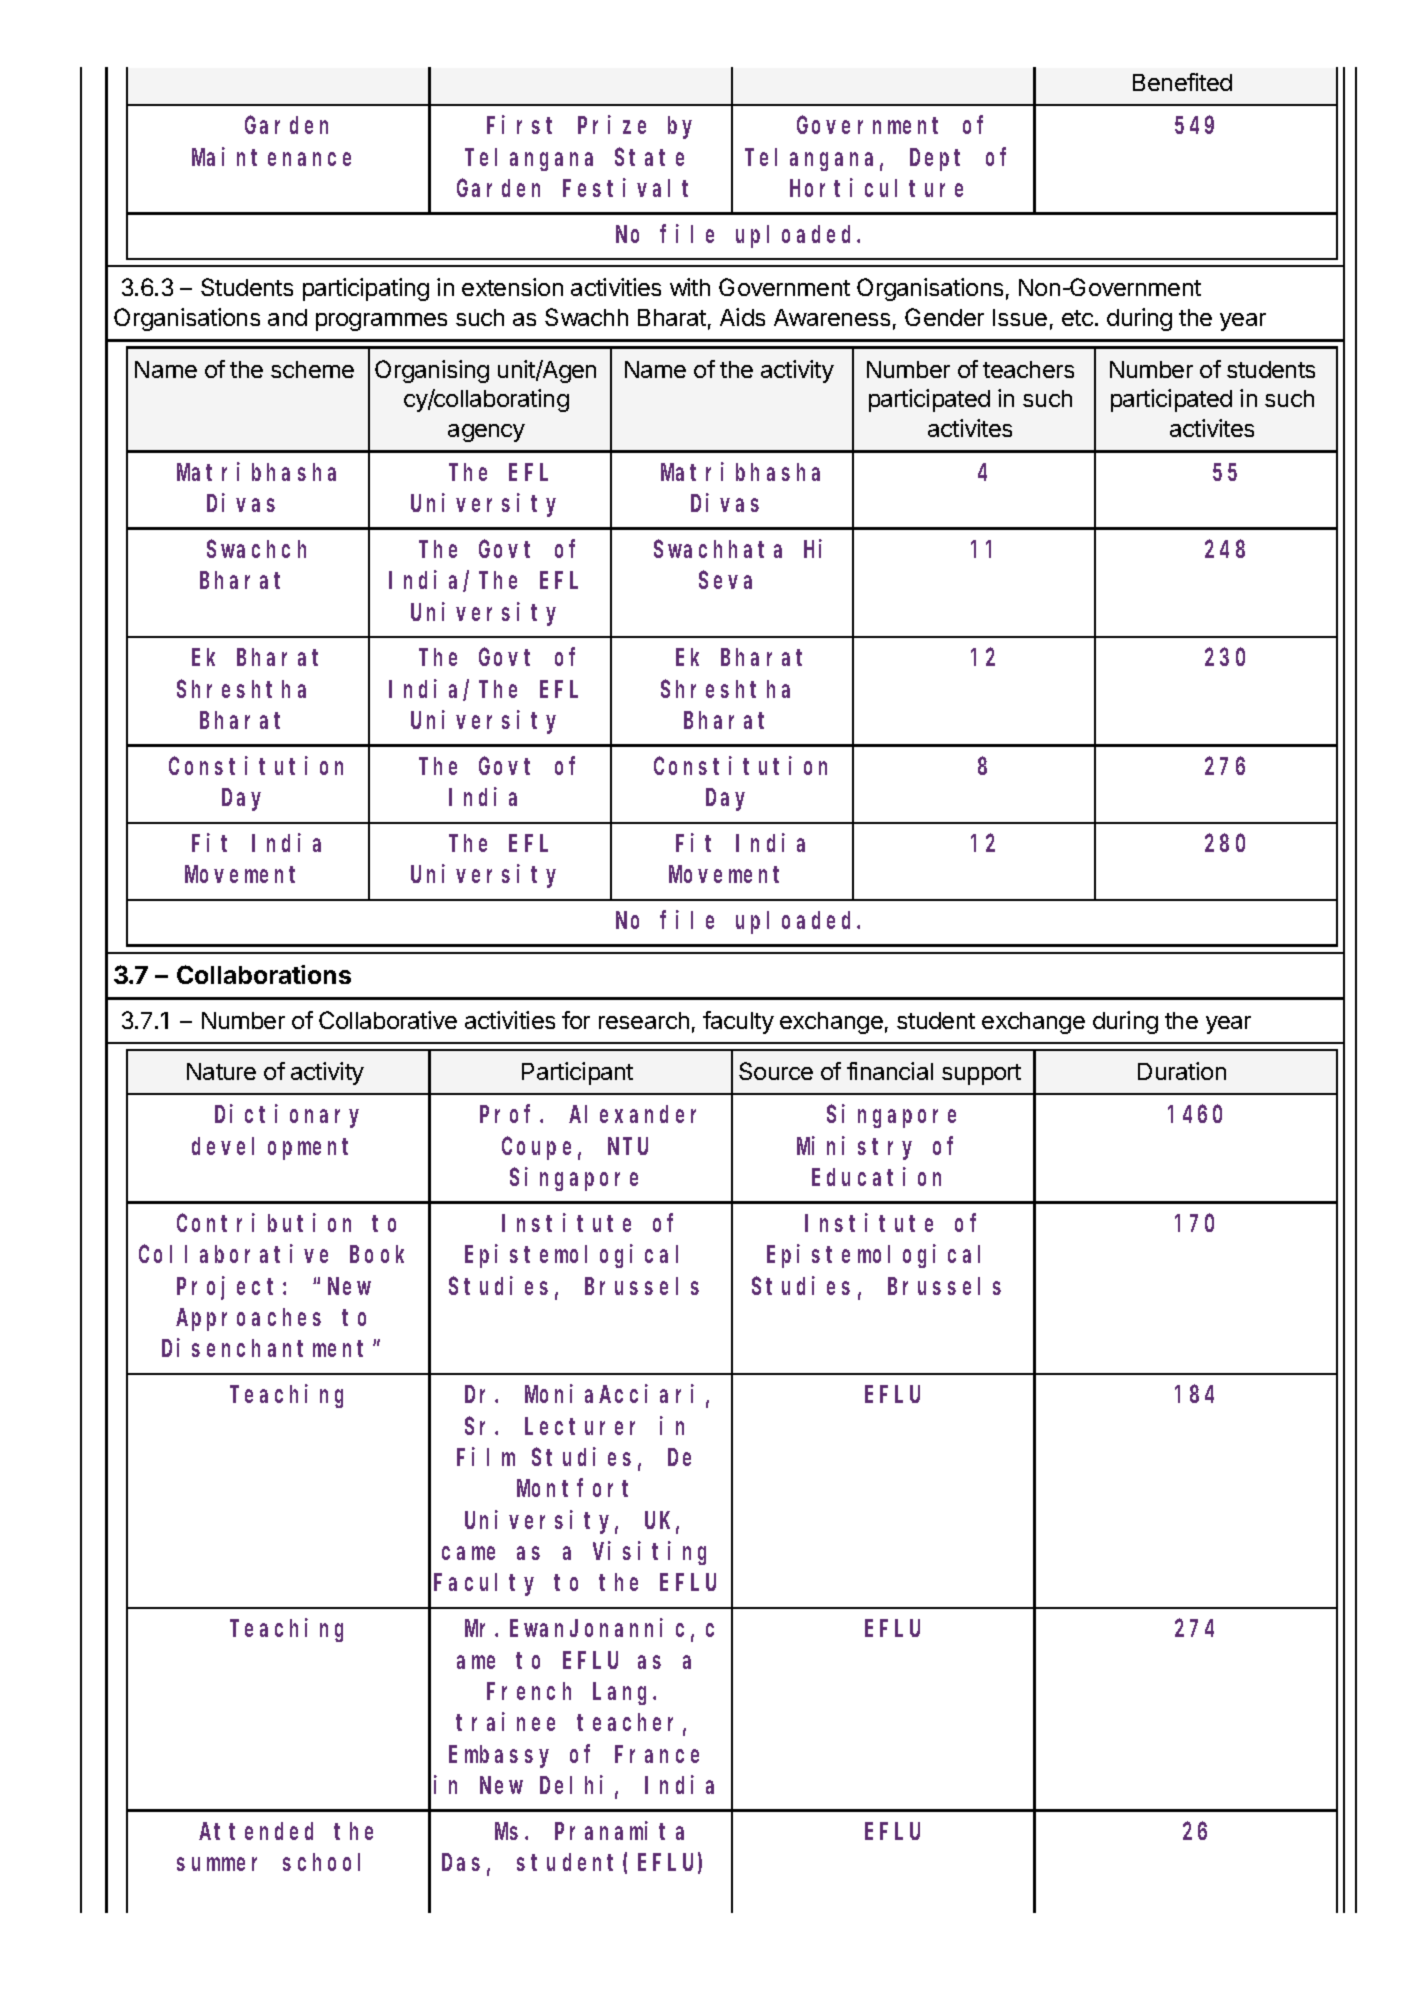  Describe the element at coordinates (271, 156) in the screenshot. I see `Maintenance` at that location.
